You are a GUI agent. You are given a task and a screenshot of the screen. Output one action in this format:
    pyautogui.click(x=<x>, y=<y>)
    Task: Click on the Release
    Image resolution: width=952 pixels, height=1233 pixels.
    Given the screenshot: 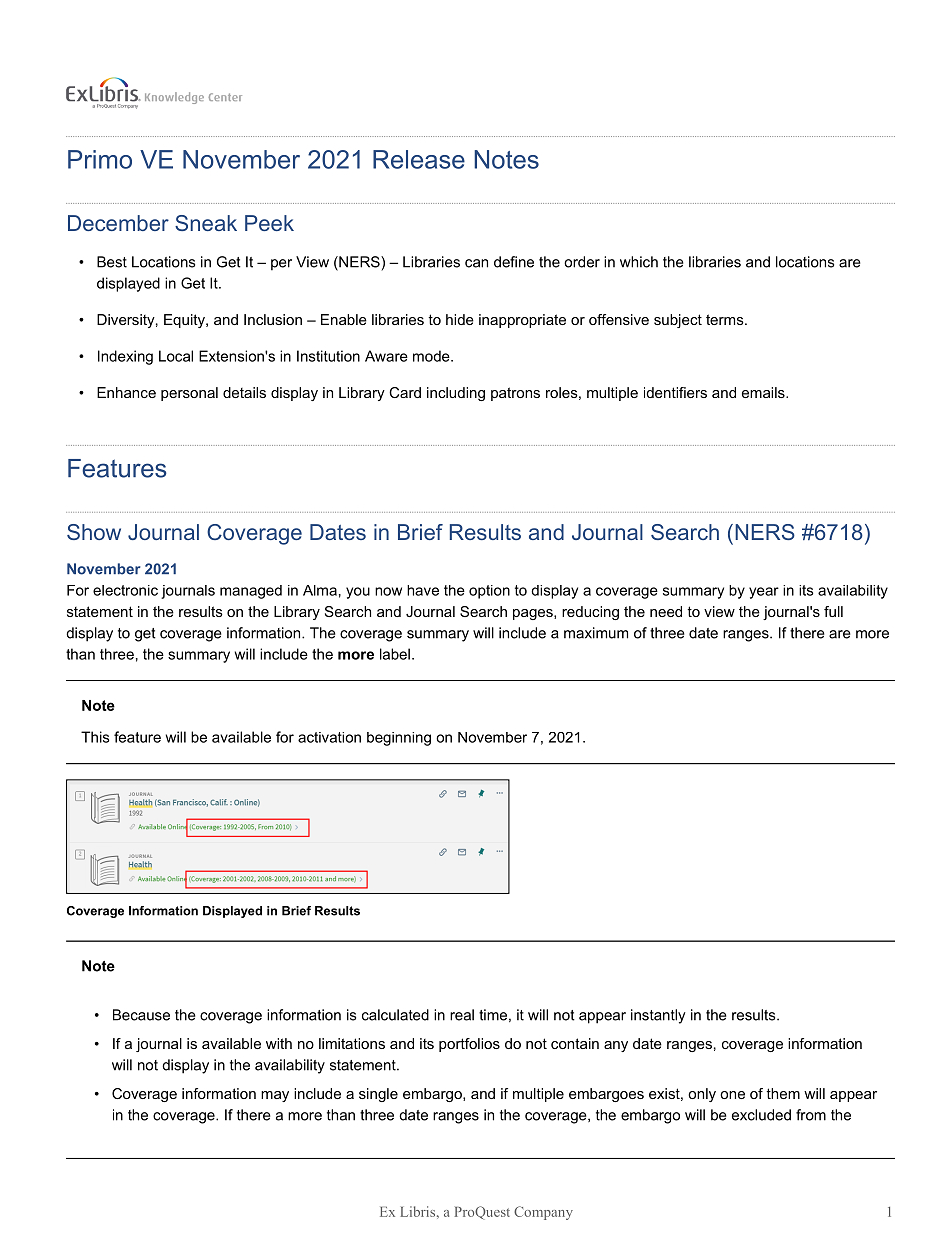 What is the action you would take?
    pyautogui.click(x=419, y=159)
